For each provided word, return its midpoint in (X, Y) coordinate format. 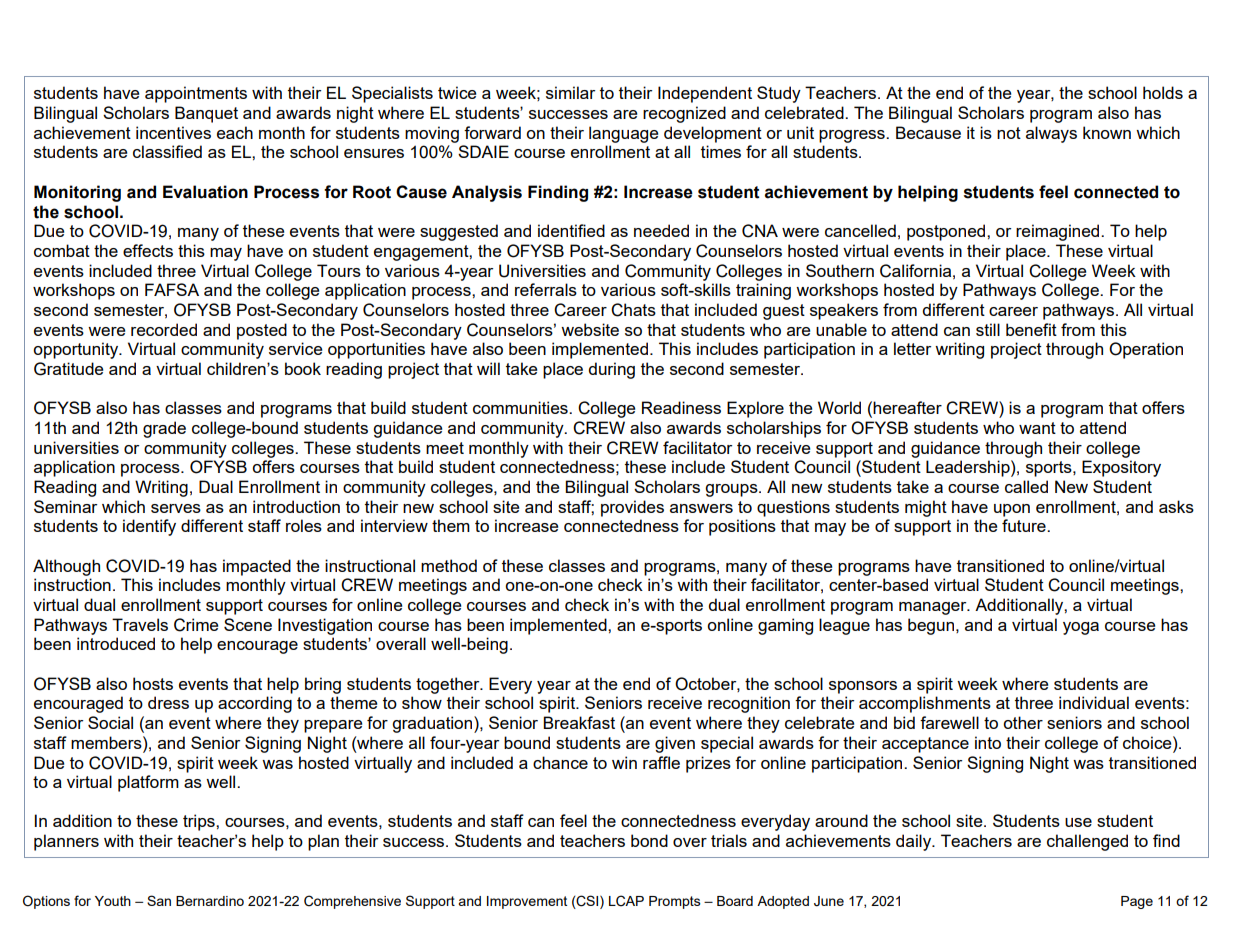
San (159, 900)
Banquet (206, 114)
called (1026, 486)
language (623, 134)
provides (632, 508)
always (1051, 134)
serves (176, 508)
